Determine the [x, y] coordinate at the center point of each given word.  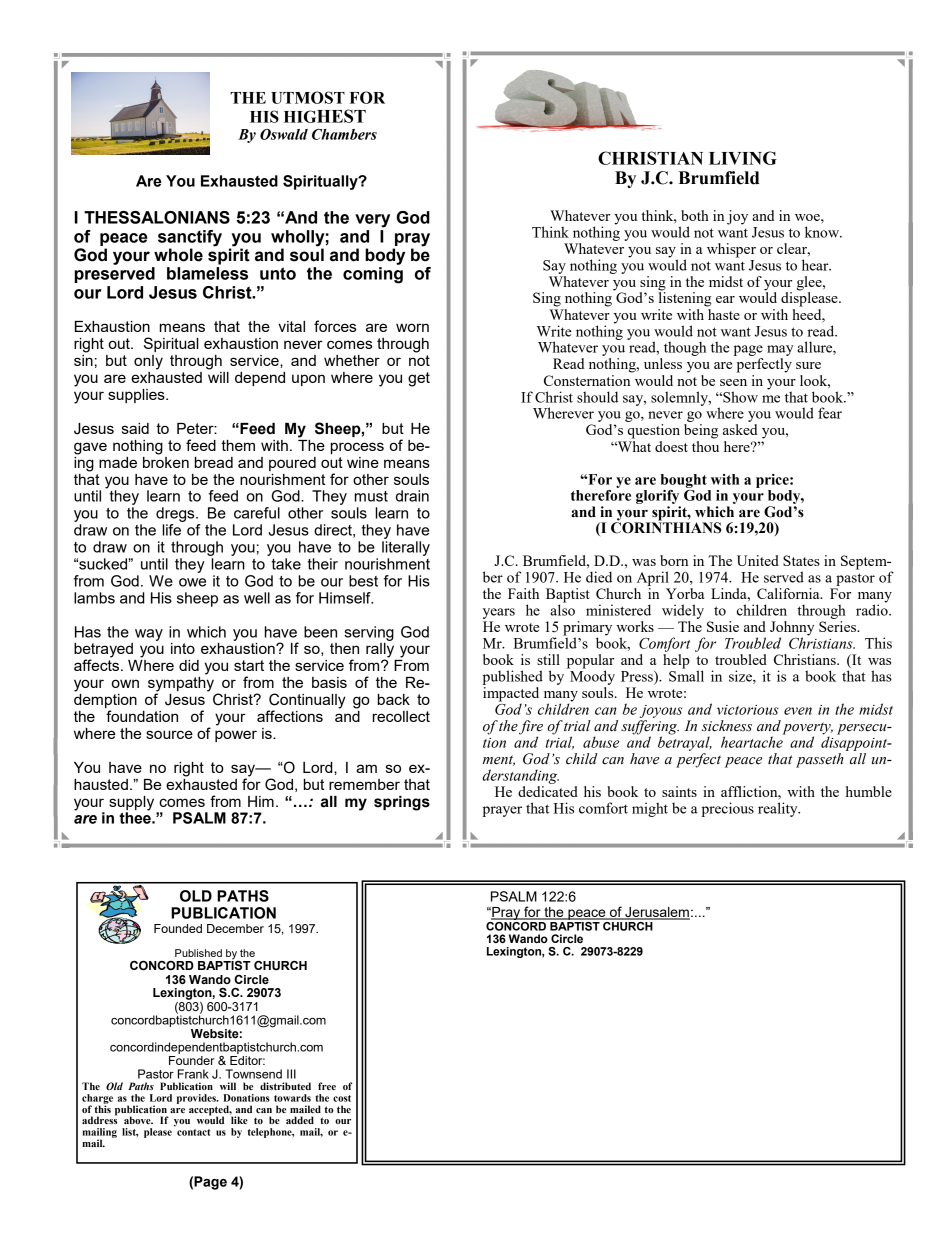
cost [342, 1098]
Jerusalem [656, 913]
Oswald [284, 134]
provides [197, 1099]
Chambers [344, 134]
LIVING [743, 158]
